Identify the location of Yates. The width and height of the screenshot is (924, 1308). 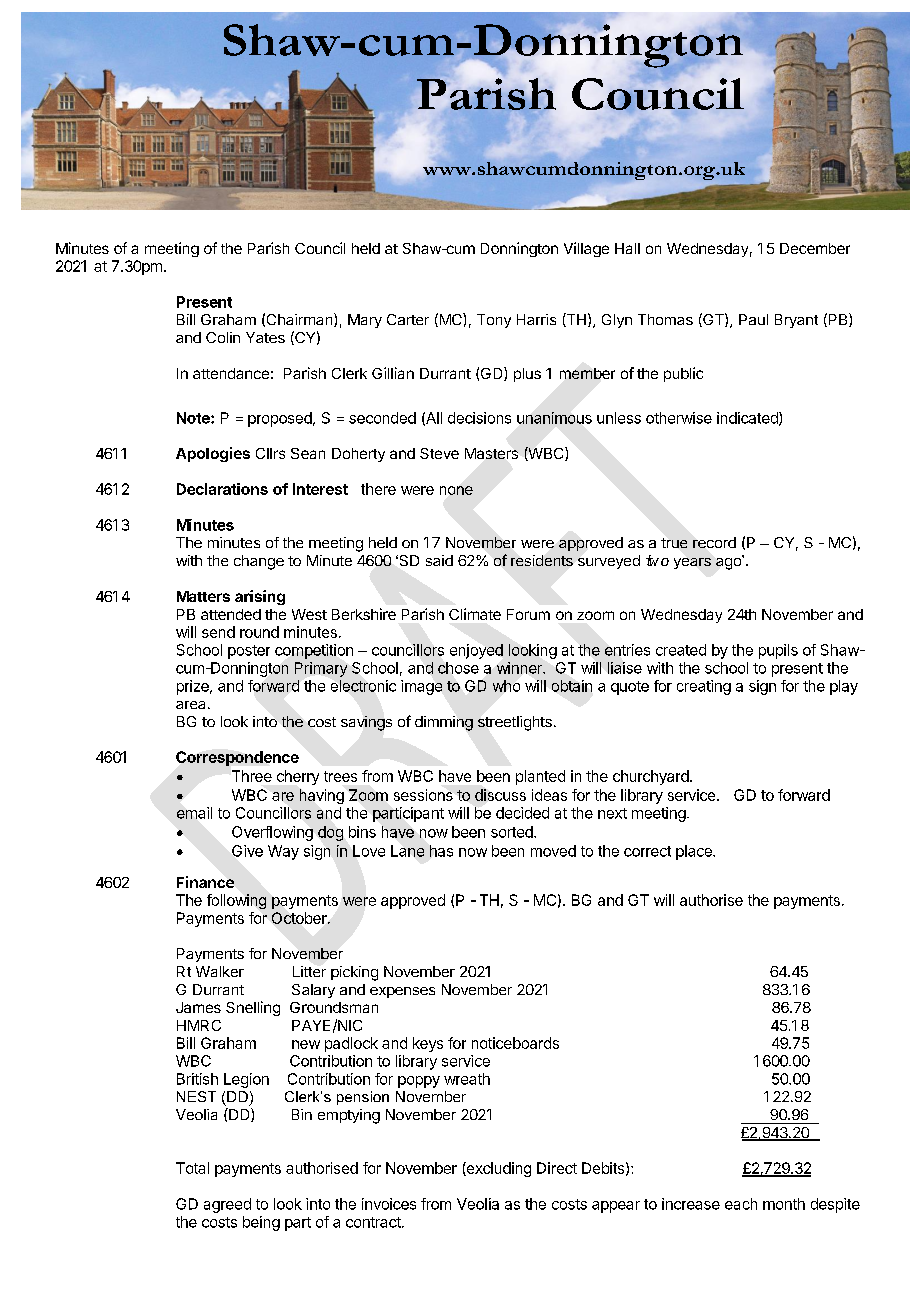
(265, 337).
